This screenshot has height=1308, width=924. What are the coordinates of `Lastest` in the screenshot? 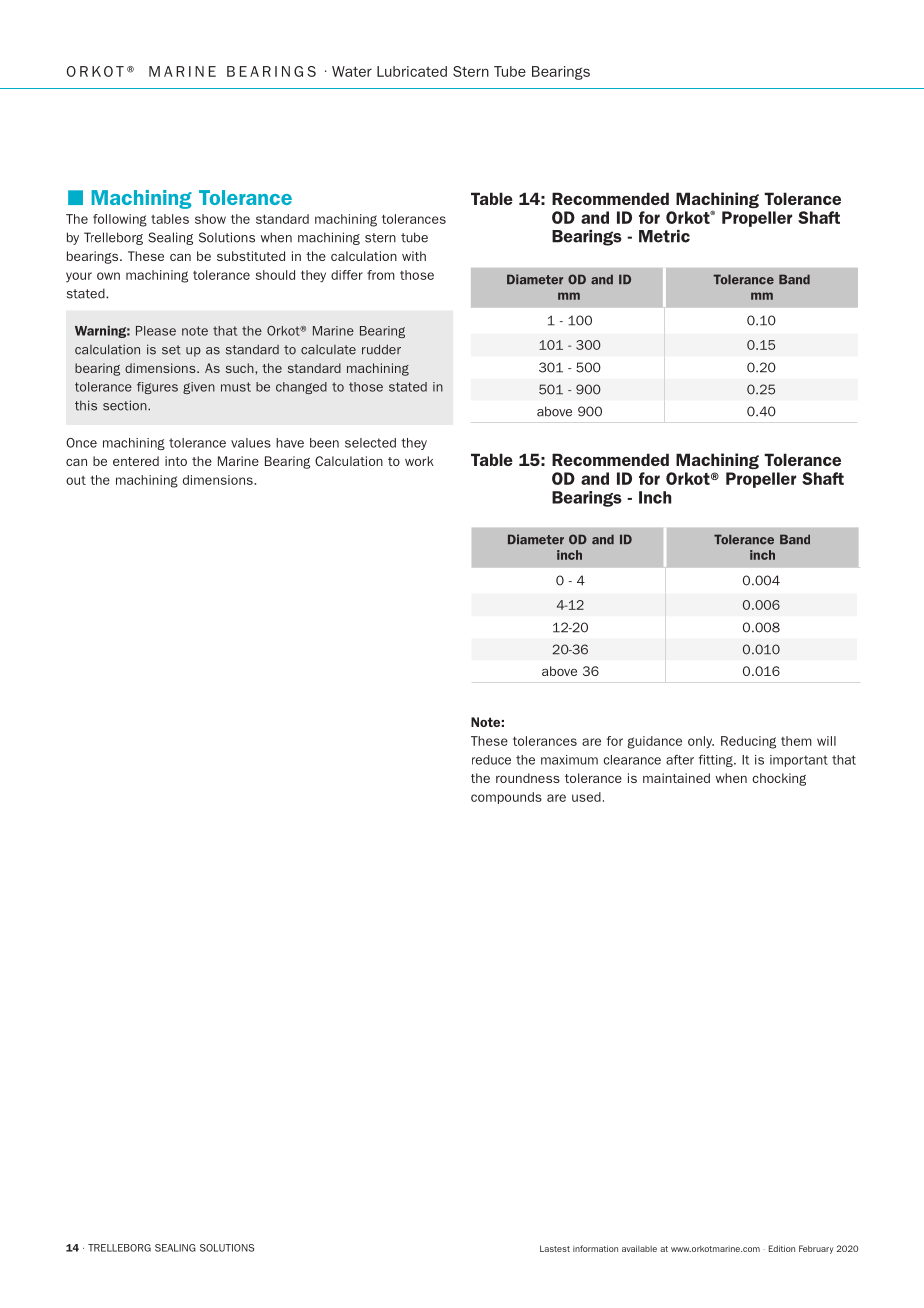 It's located at (555, 1248).
